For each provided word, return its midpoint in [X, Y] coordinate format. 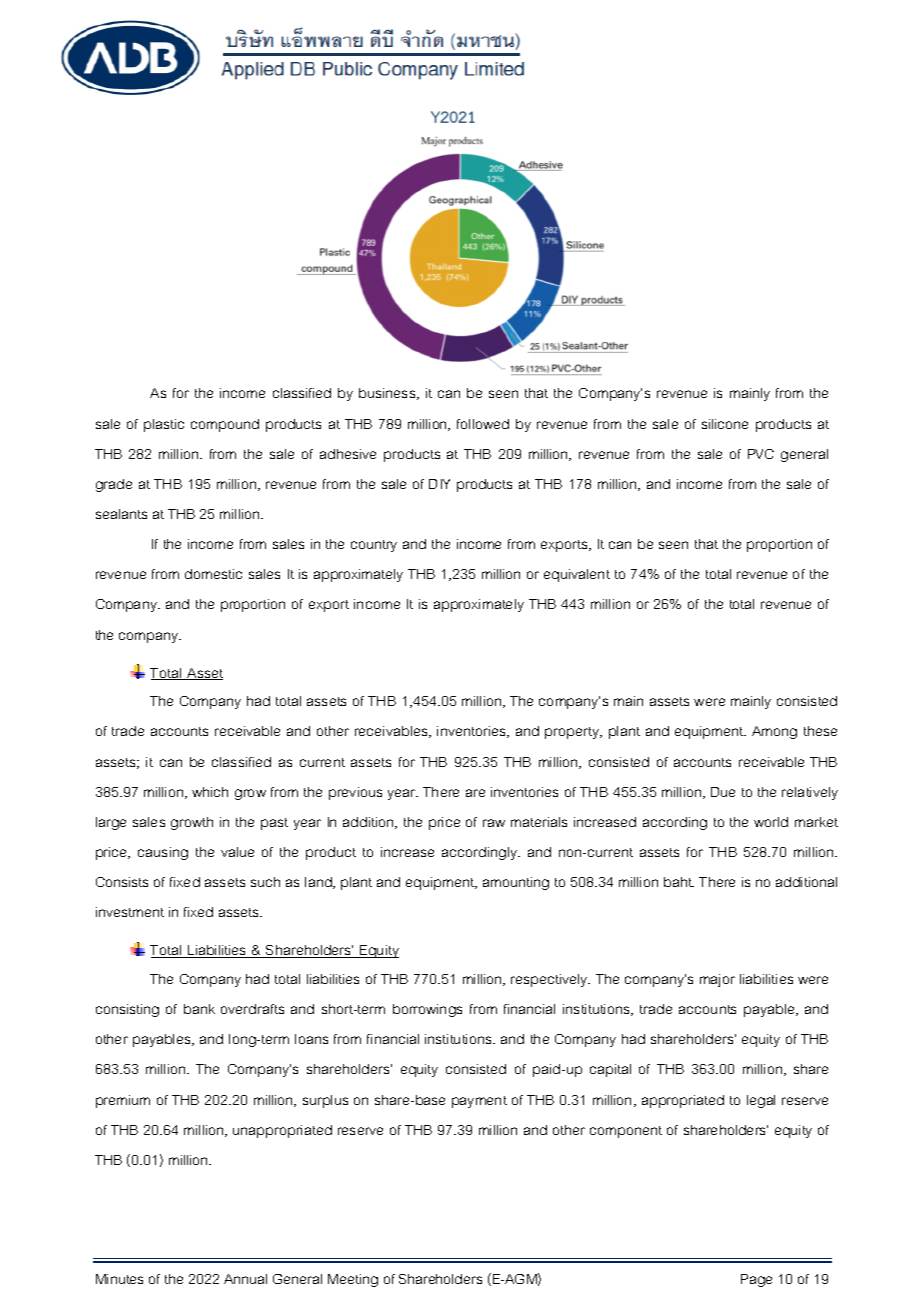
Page [756, 1280]
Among [774, 732]
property [573, 733]
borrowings [427, 1010]
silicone [725, 424]
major [717, 980]
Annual [245, 1279]
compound [225, 425]
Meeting [353, 1280]
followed [483, 424]
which [210, 792]
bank [199, 1009]
